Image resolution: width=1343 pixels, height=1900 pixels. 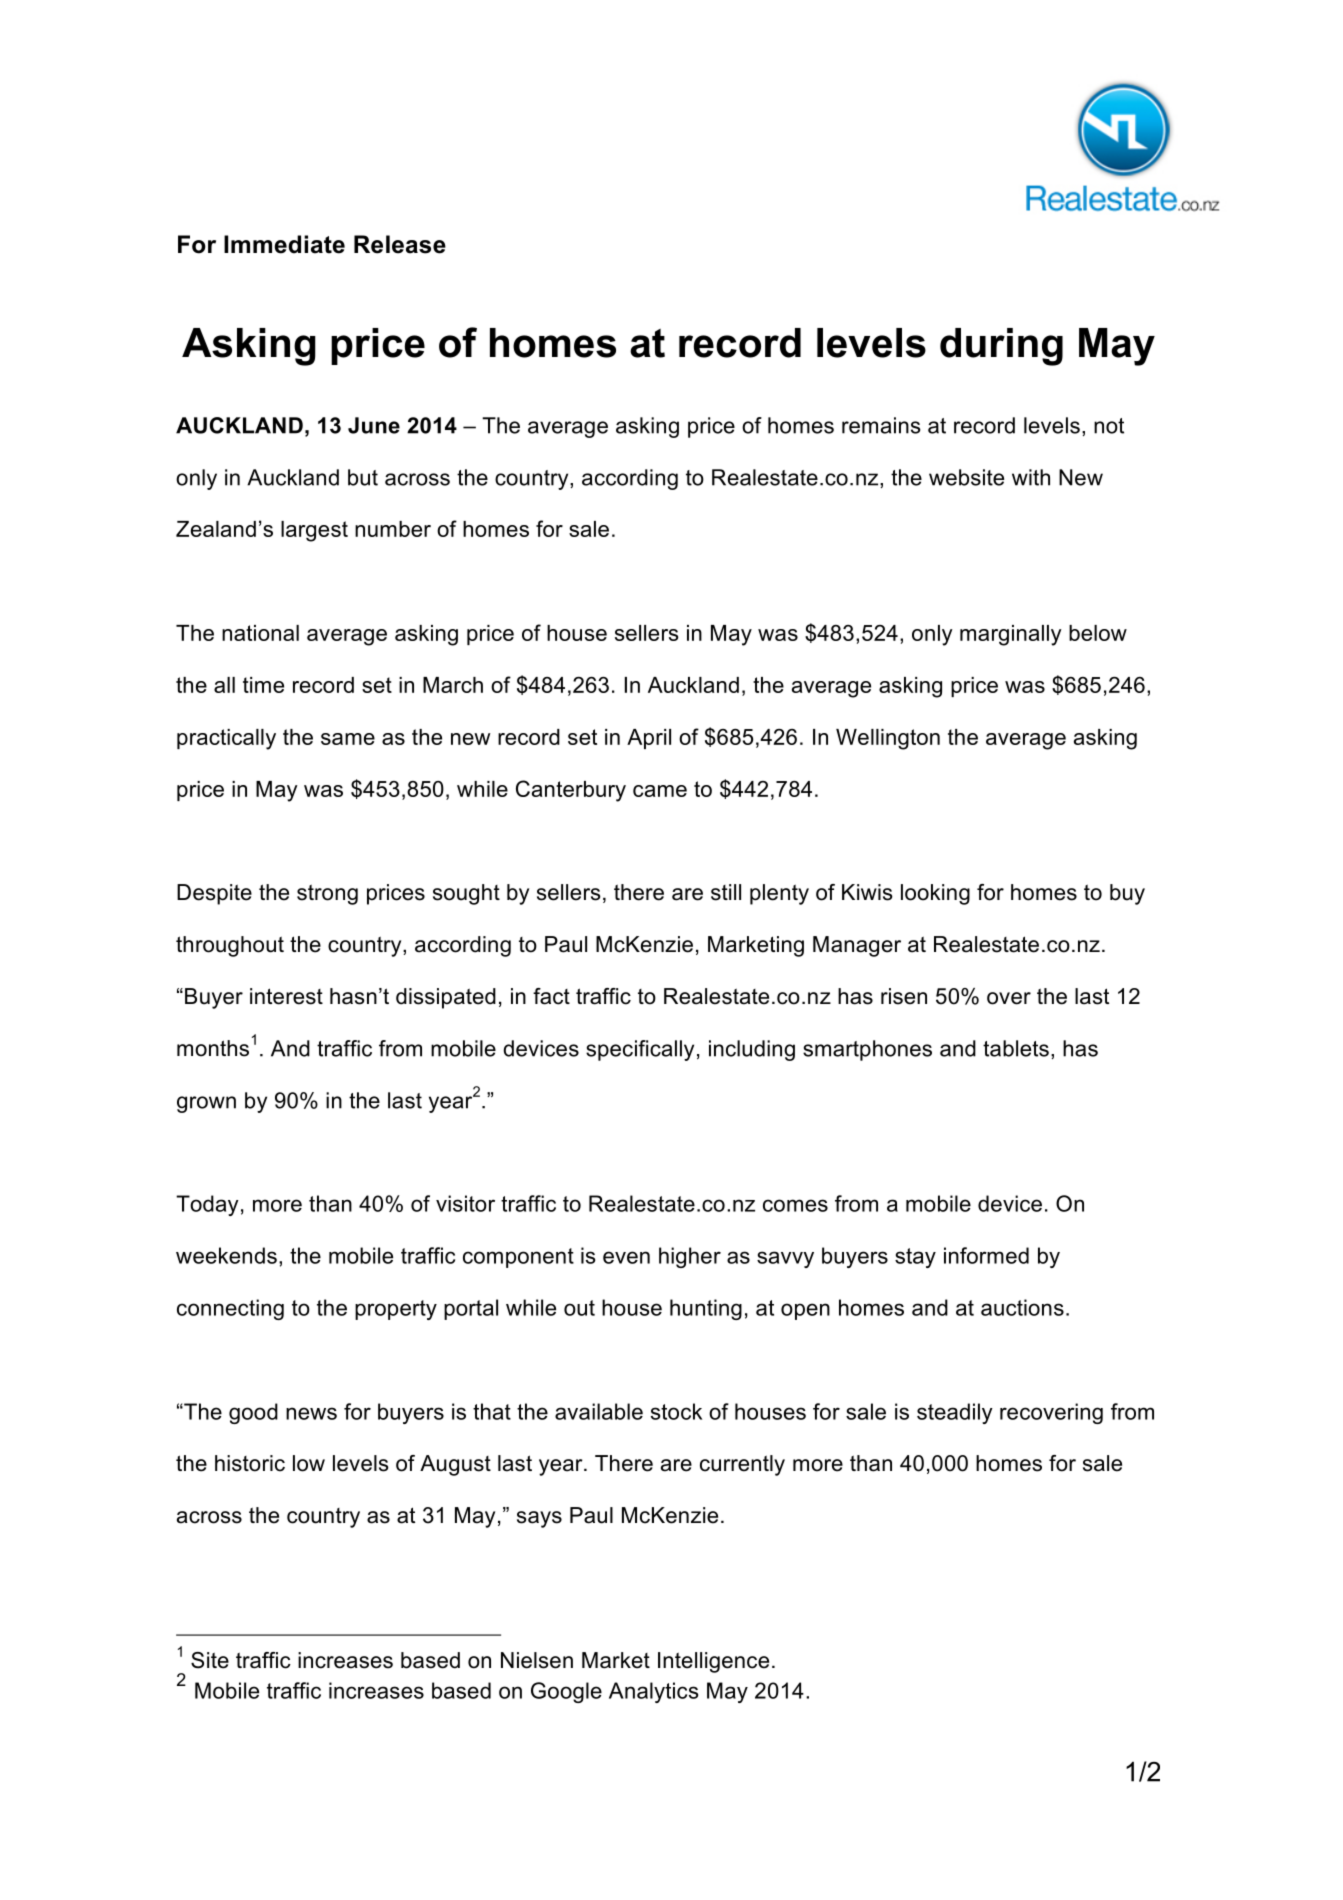 What do you see at coordinates (400, 244) in the screenshot?
I see `Release` at bounding box center [400, 244].
